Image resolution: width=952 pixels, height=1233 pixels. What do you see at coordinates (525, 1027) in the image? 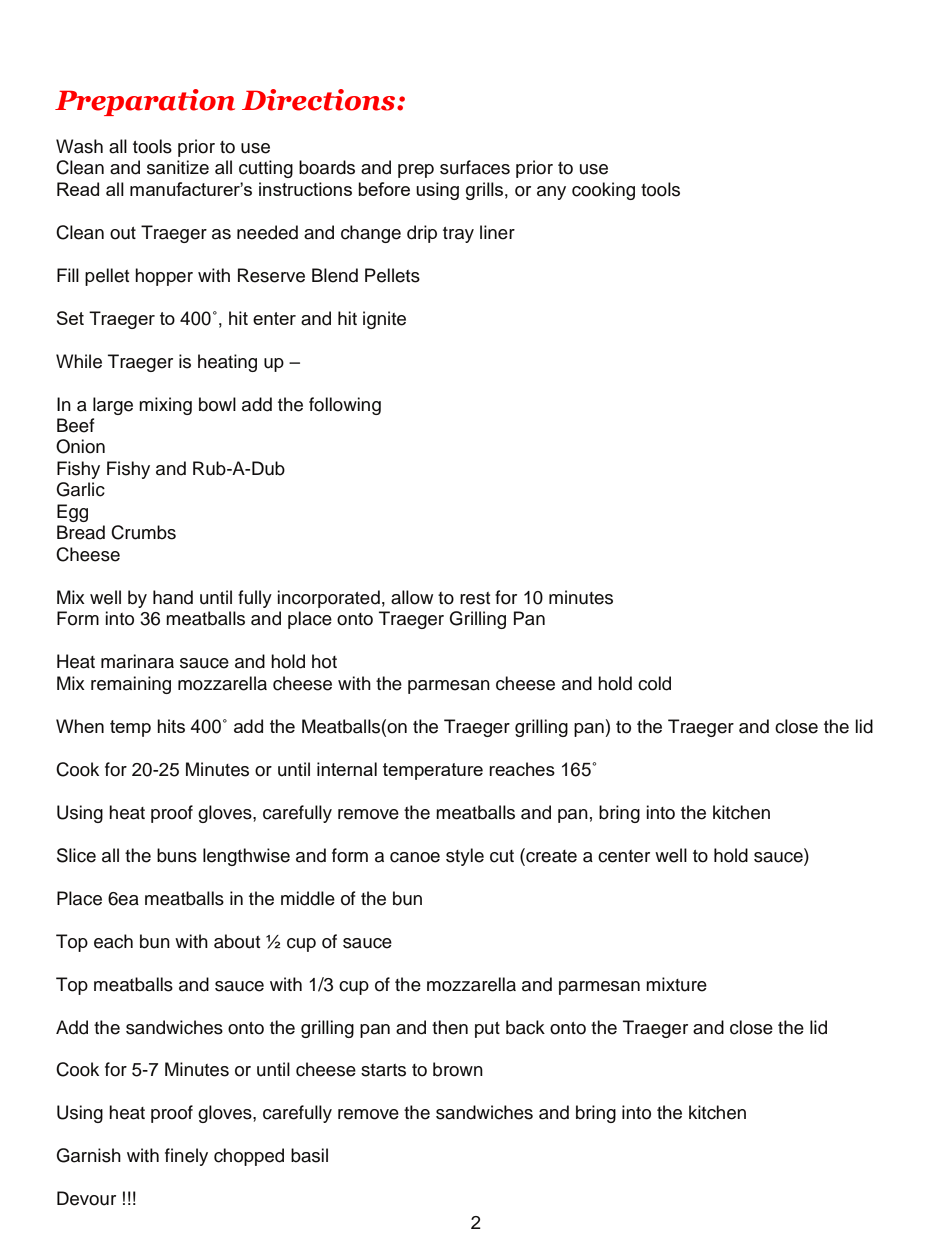
I see `back` at bounding box center [525, 1027].
